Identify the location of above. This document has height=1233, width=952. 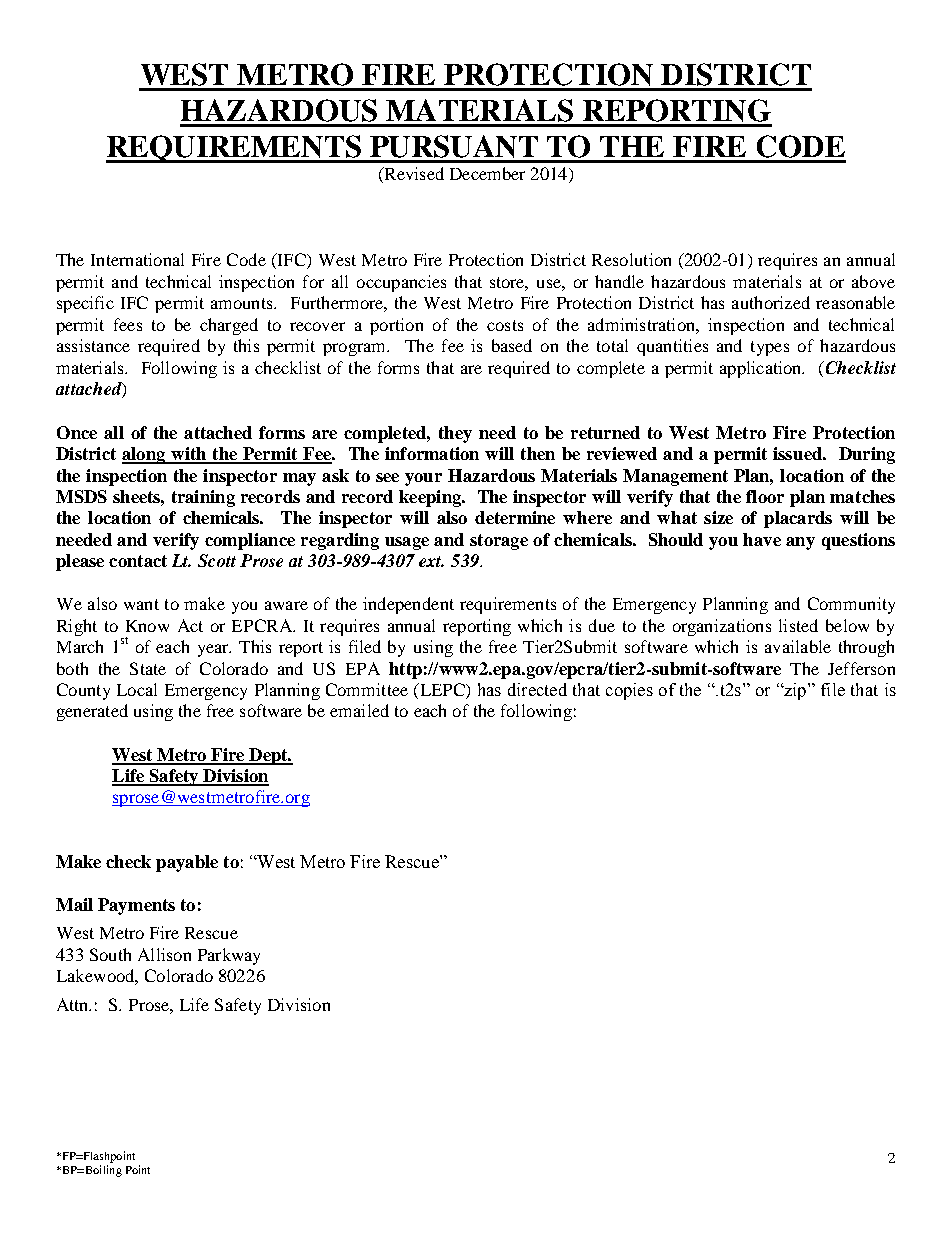
(873, 281).
